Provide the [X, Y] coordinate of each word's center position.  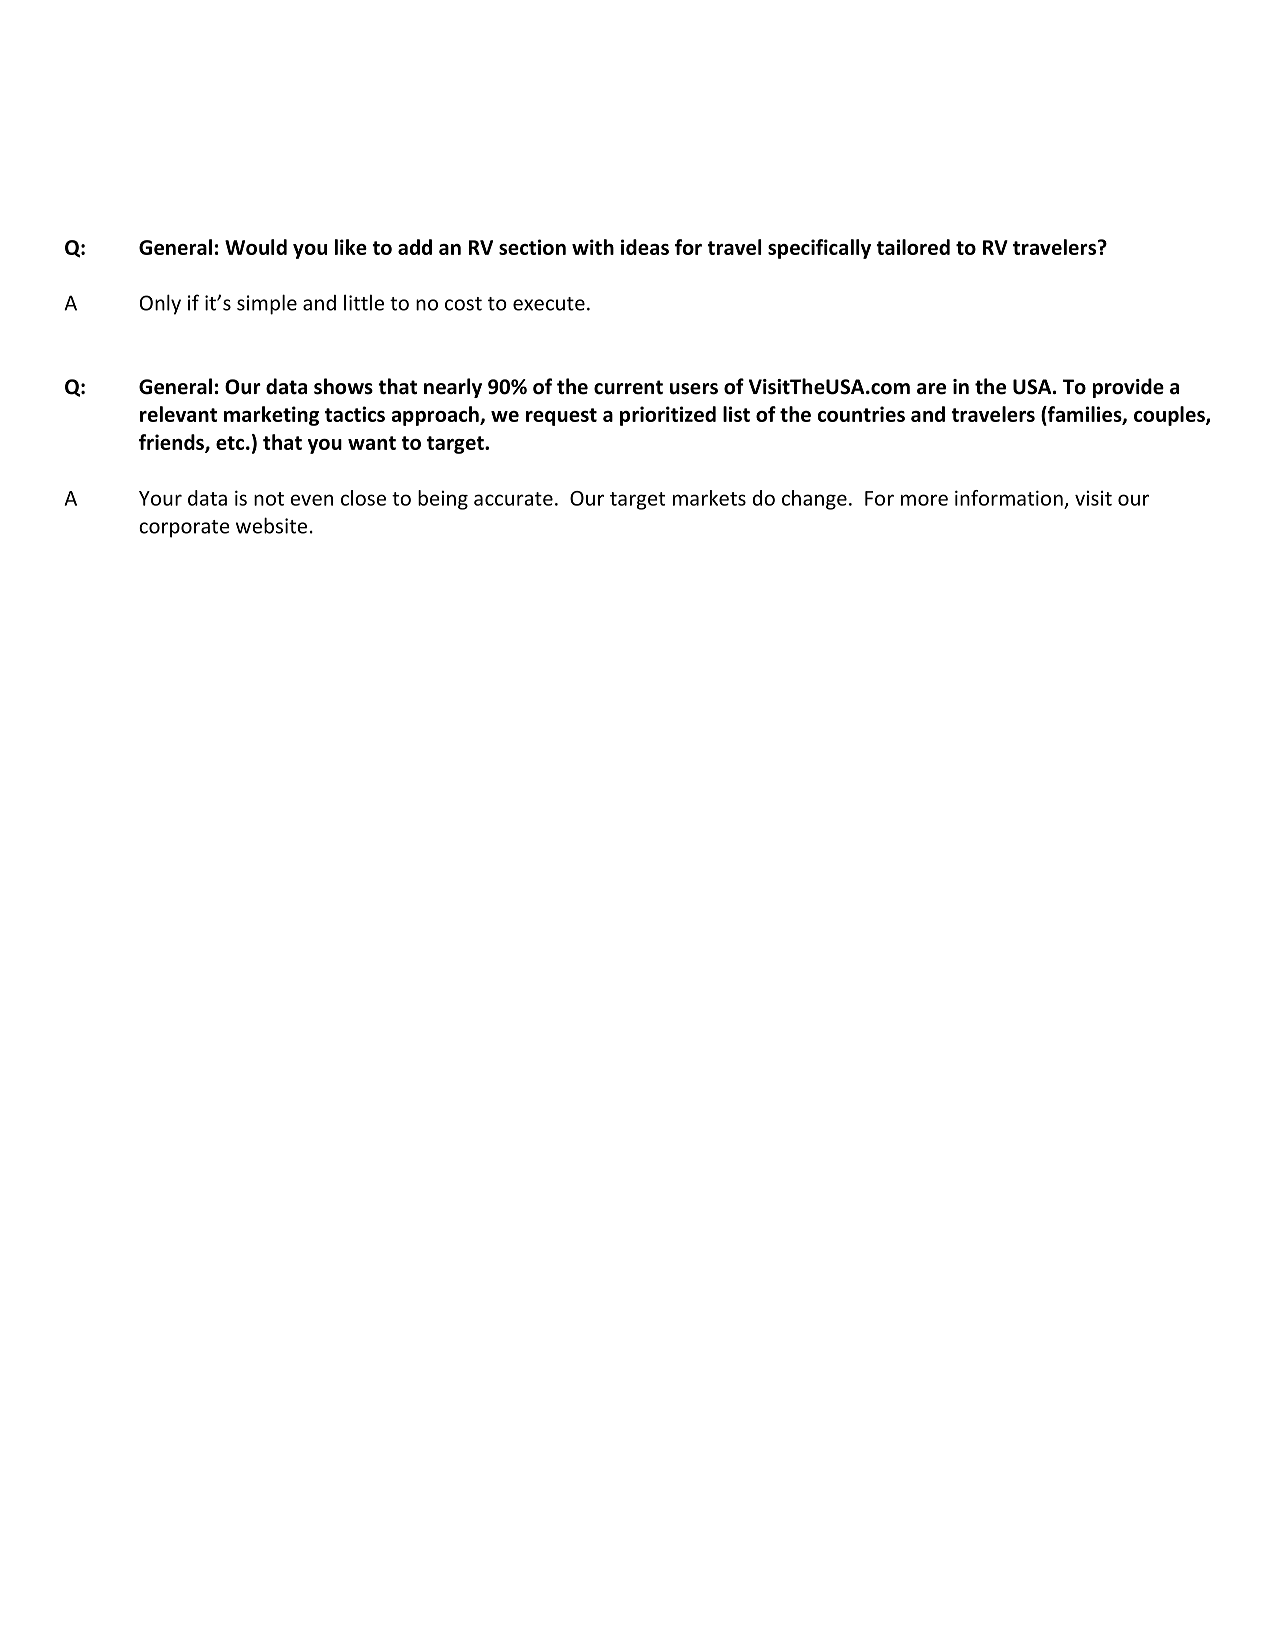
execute [549, 304]
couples [1170, 416]
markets [709, 498]
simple [267, 304]
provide [1128, 388]
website [271, 525]
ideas [645, 247]
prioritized [668, 416]
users [694, 389]
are [931, 389]
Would [256, 247]
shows [343, 386]
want [372, 443]
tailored [913, 247]
